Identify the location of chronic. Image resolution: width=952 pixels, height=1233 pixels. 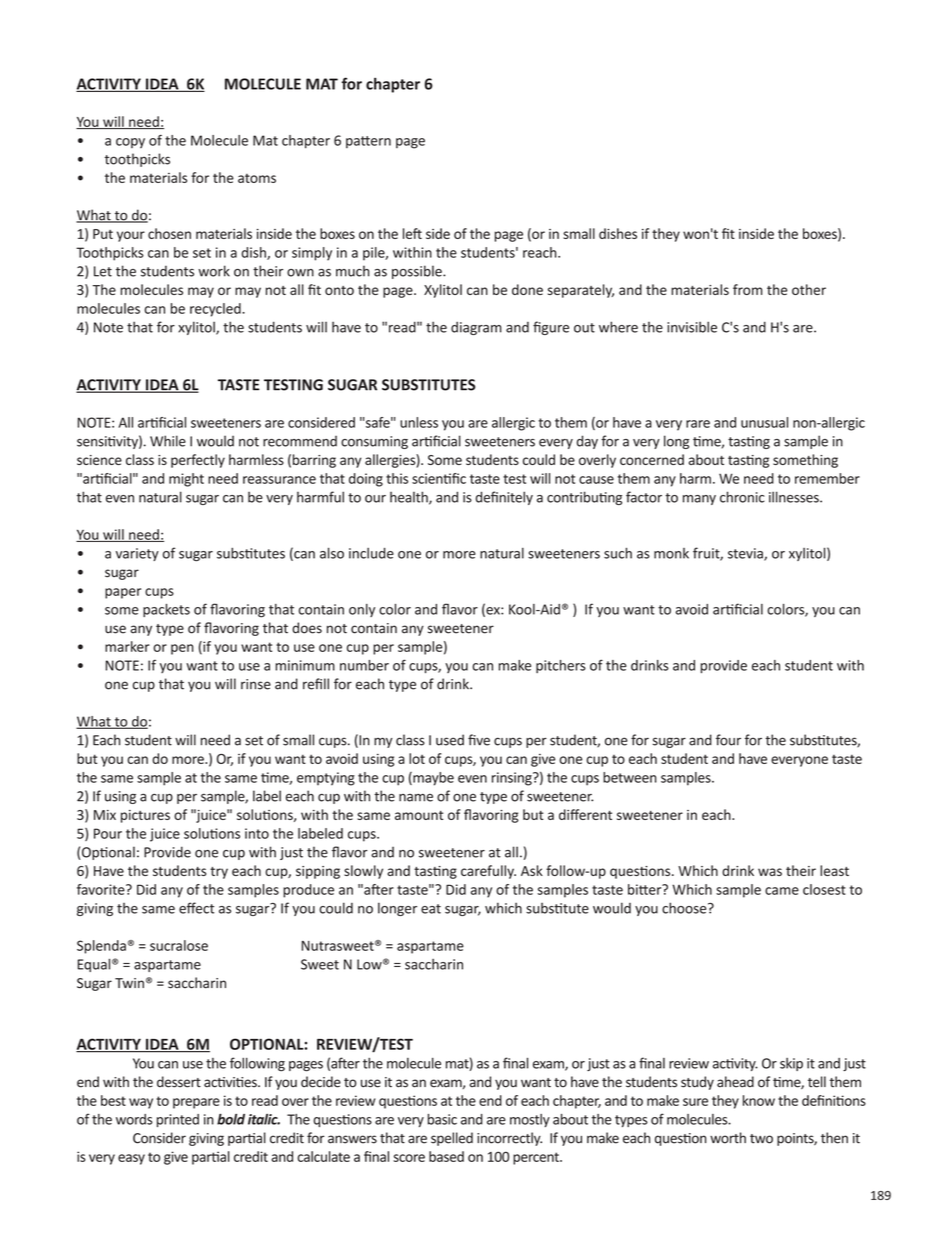
(742, 497).
